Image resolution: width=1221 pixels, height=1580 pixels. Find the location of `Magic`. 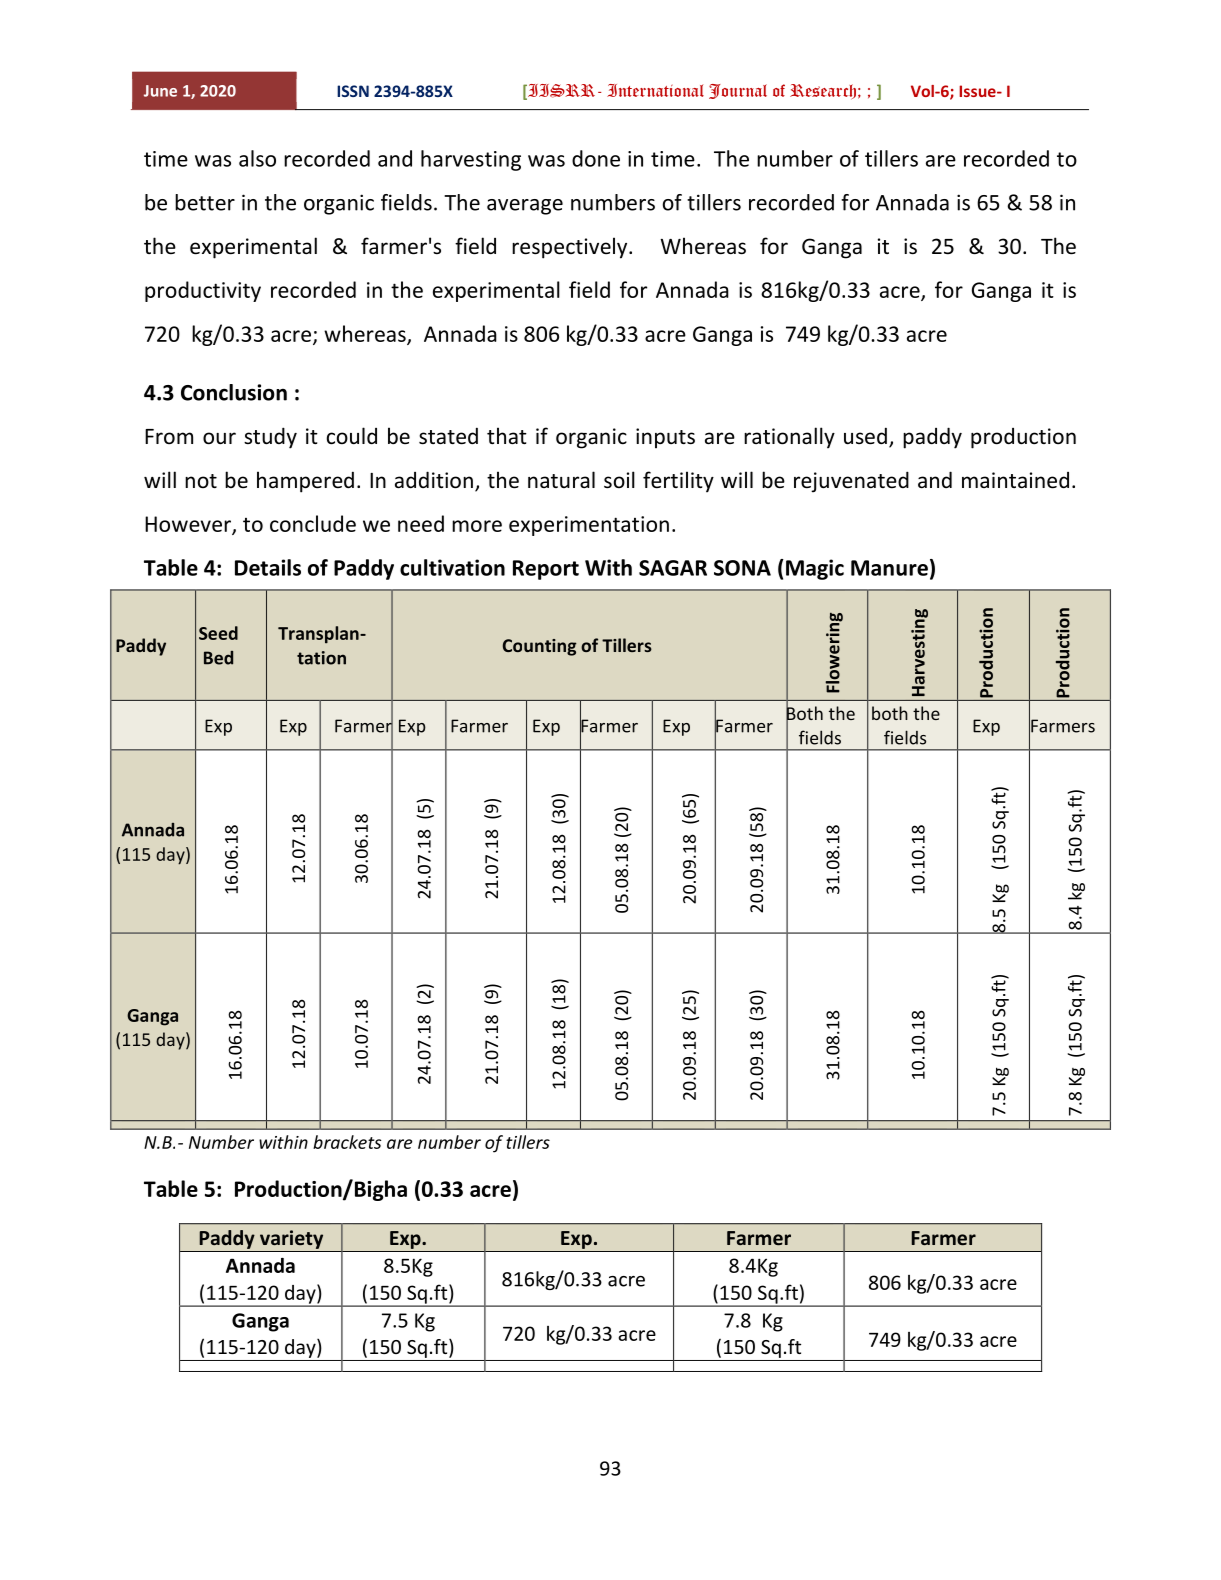

Magic is located at coordinates (815, 569).
